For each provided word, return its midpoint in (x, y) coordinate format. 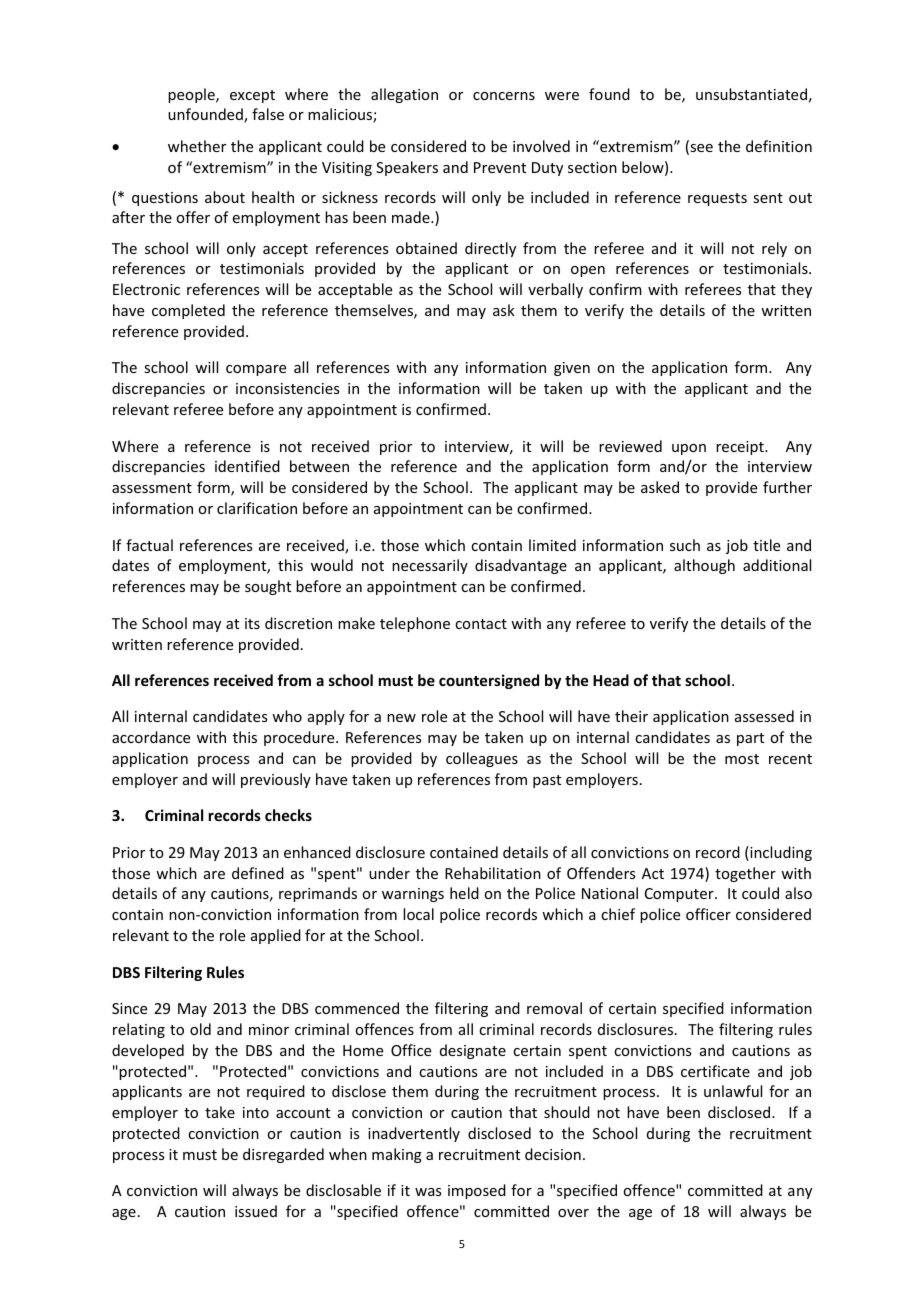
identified (247, 466)
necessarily (430, 566)
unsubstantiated (751, 94)
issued (256, 1211)
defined (258, 873)
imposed (477, 1191)
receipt (741, 448)
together (745, 874)
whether (197, 146)
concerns (504, 96)
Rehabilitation (493, 873)
